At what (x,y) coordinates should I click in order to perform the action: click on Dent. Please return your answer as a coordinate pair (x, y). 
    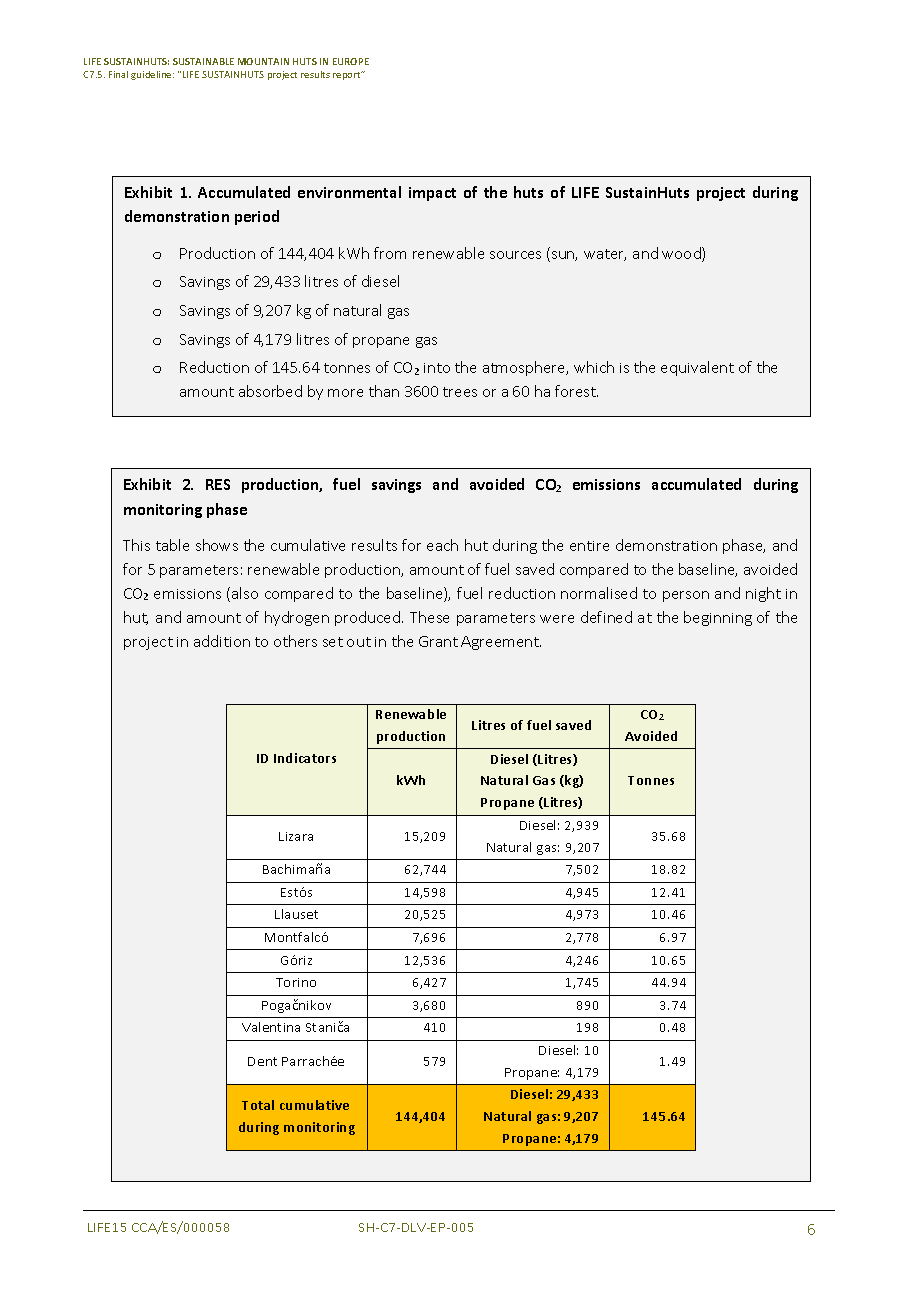
    Looking at the image, I should click on (262, 1061).
